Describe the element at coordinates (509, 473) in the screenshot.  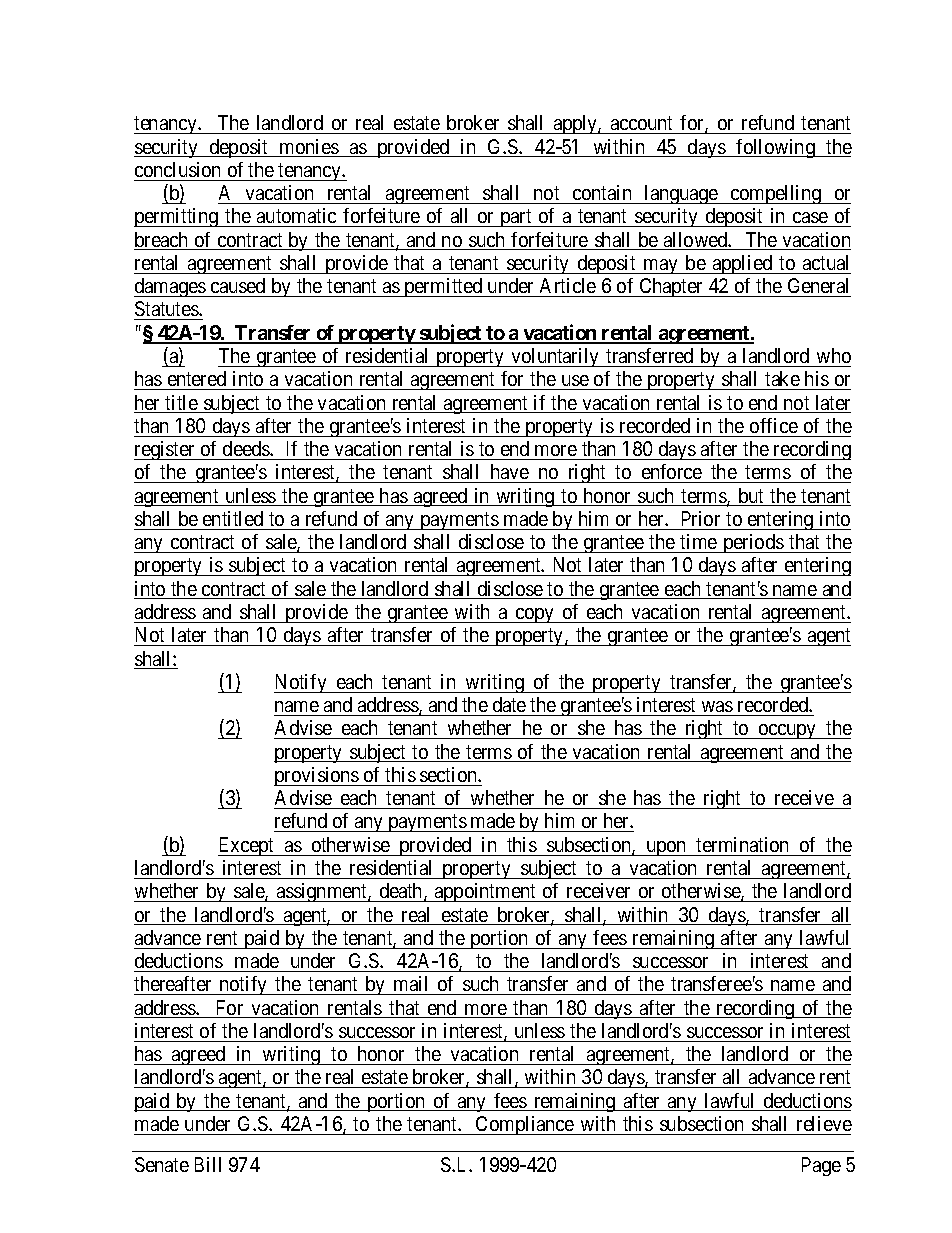
I see `have` at that location.
